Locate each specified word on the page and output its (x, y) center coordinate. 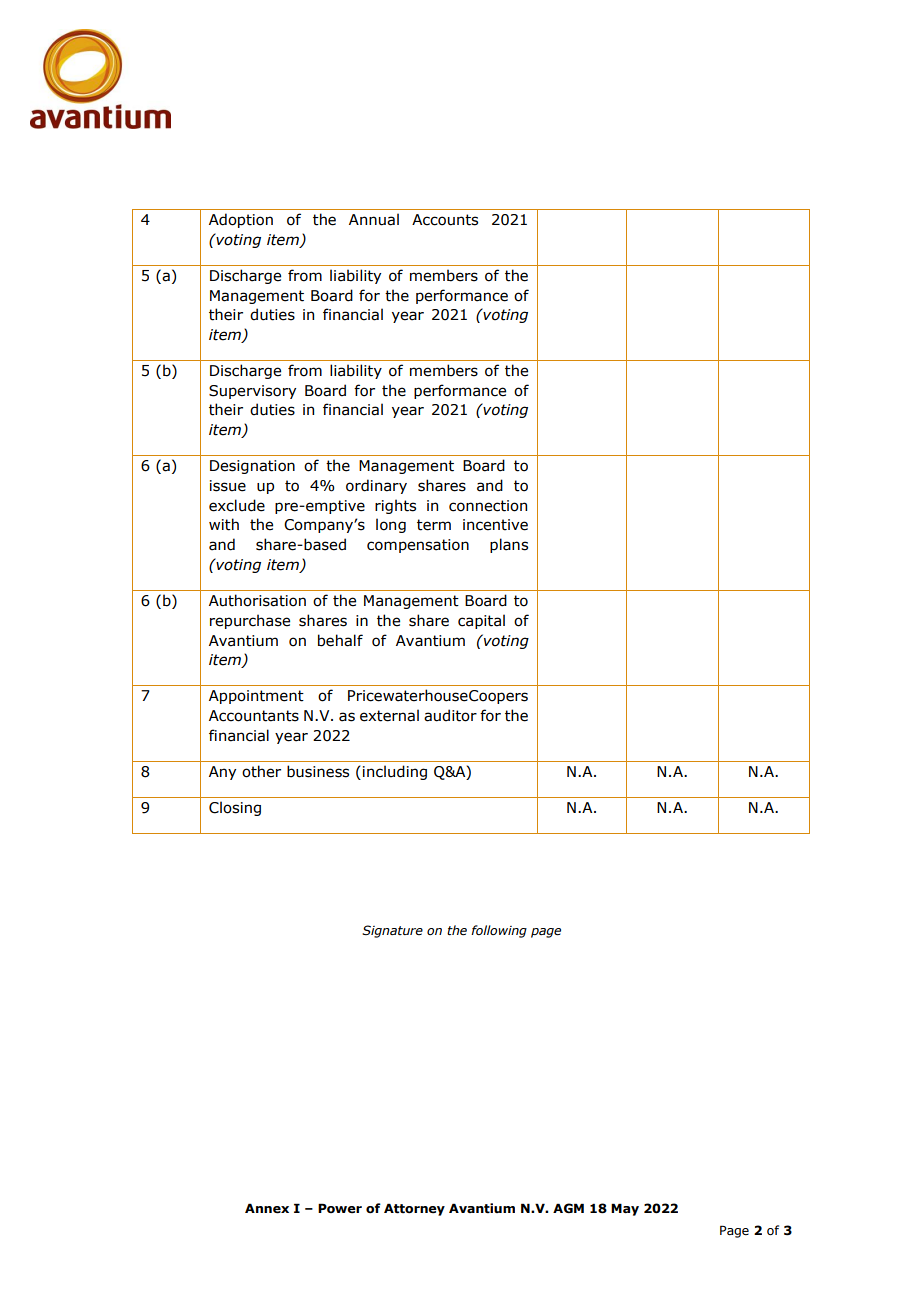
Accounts (445, 220)
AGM (568, 1208)
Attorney (414, 1209)
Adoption (241, 220)
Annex (267, 1208)
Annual (374, 219)
